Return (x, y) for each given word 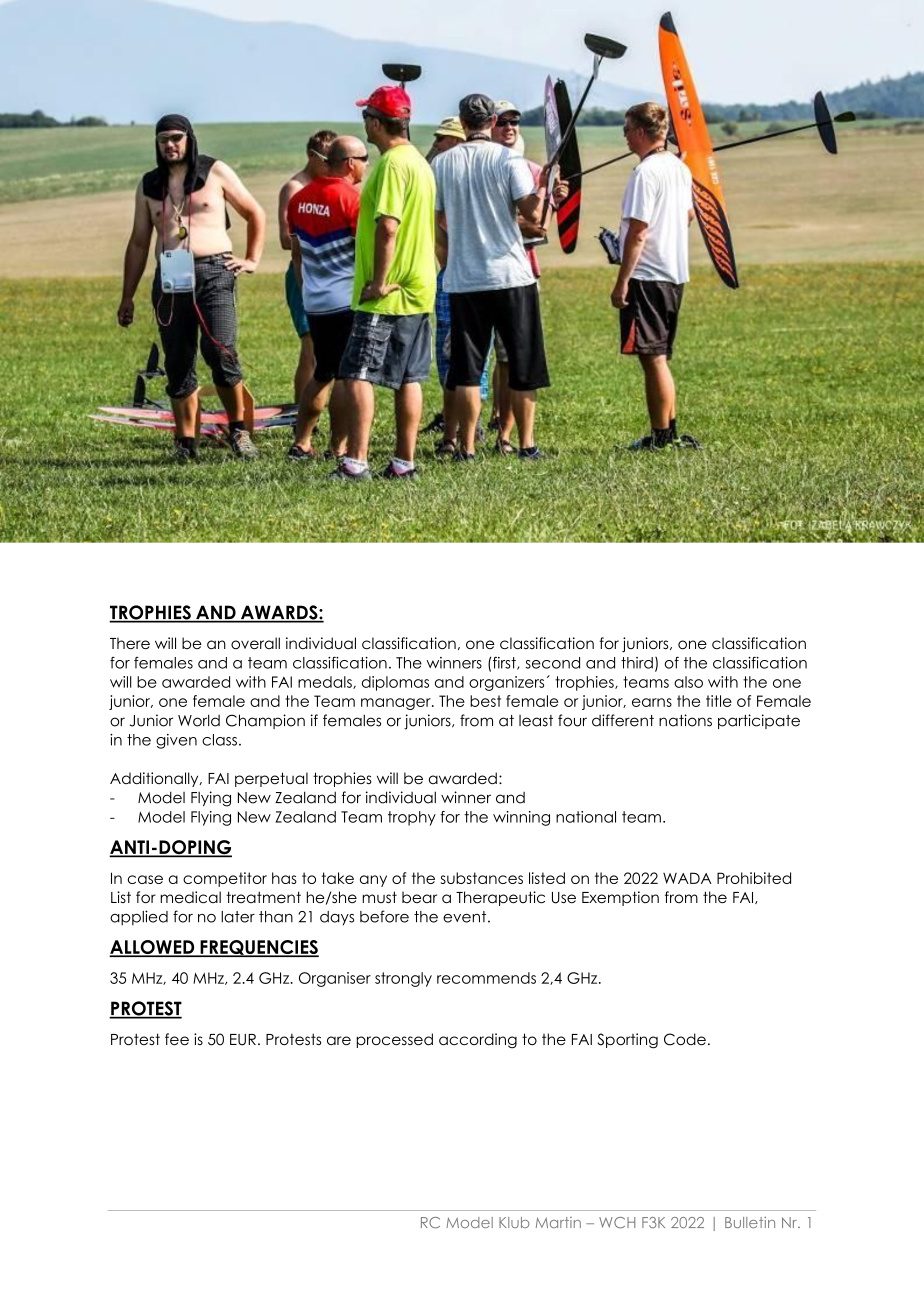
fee (177, 1039)
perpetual (271, 779)
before (384, 916)
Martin (558, 1222)
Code (685, 1039)
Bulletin (750, 1222)
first (505, 663)
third (637, 663)
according (478, 1041)
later (238, 917)
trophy (412, 818)
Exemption (620, 898)
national (586, 817)
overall (255, 643)
